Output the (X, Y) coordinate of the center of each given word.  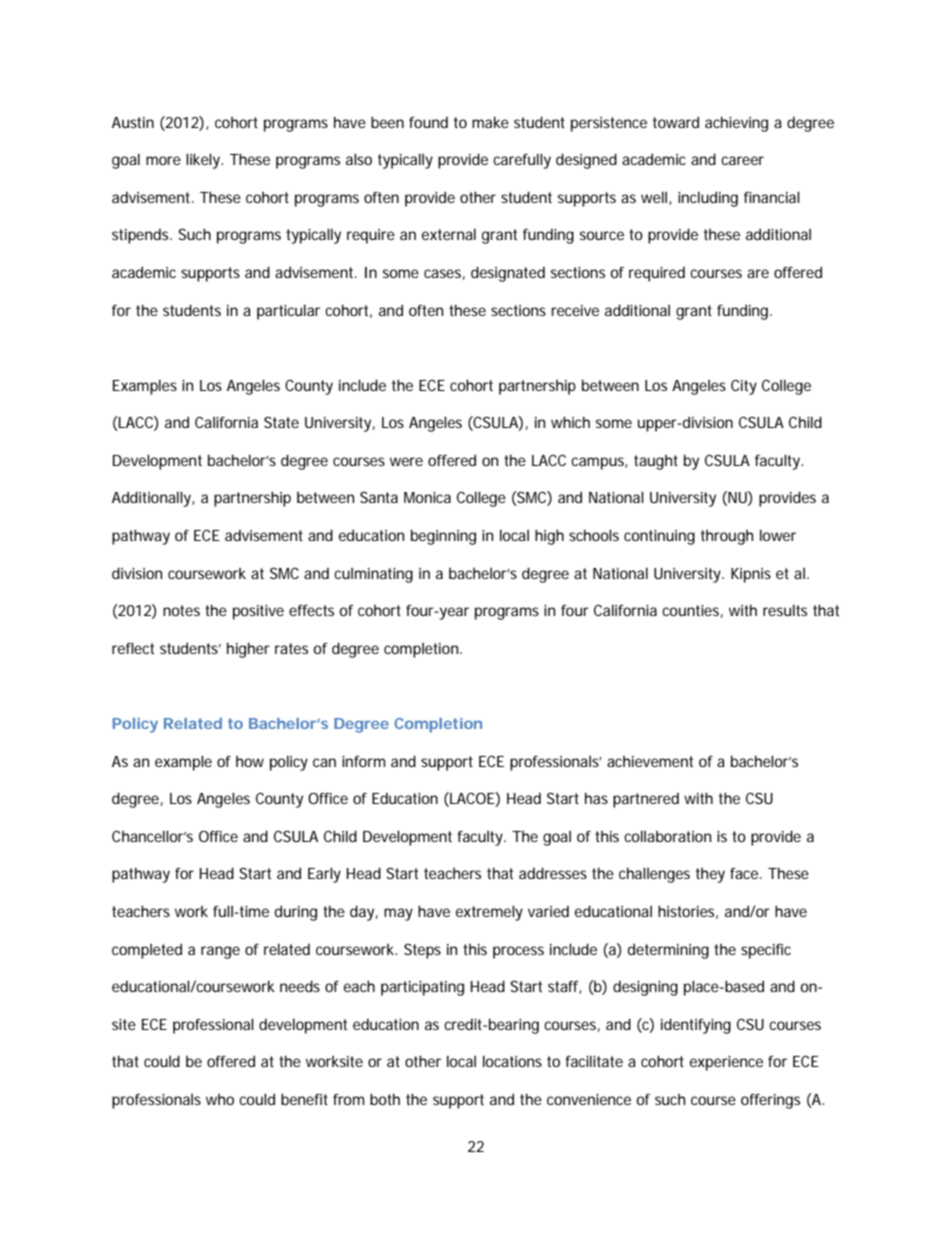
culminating (373, 575)
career (742, 160)
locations (512, 1061)
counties (692, 611)
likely (204, 161)
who (220, 1099)
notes (181, 610)
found (428, 122)
